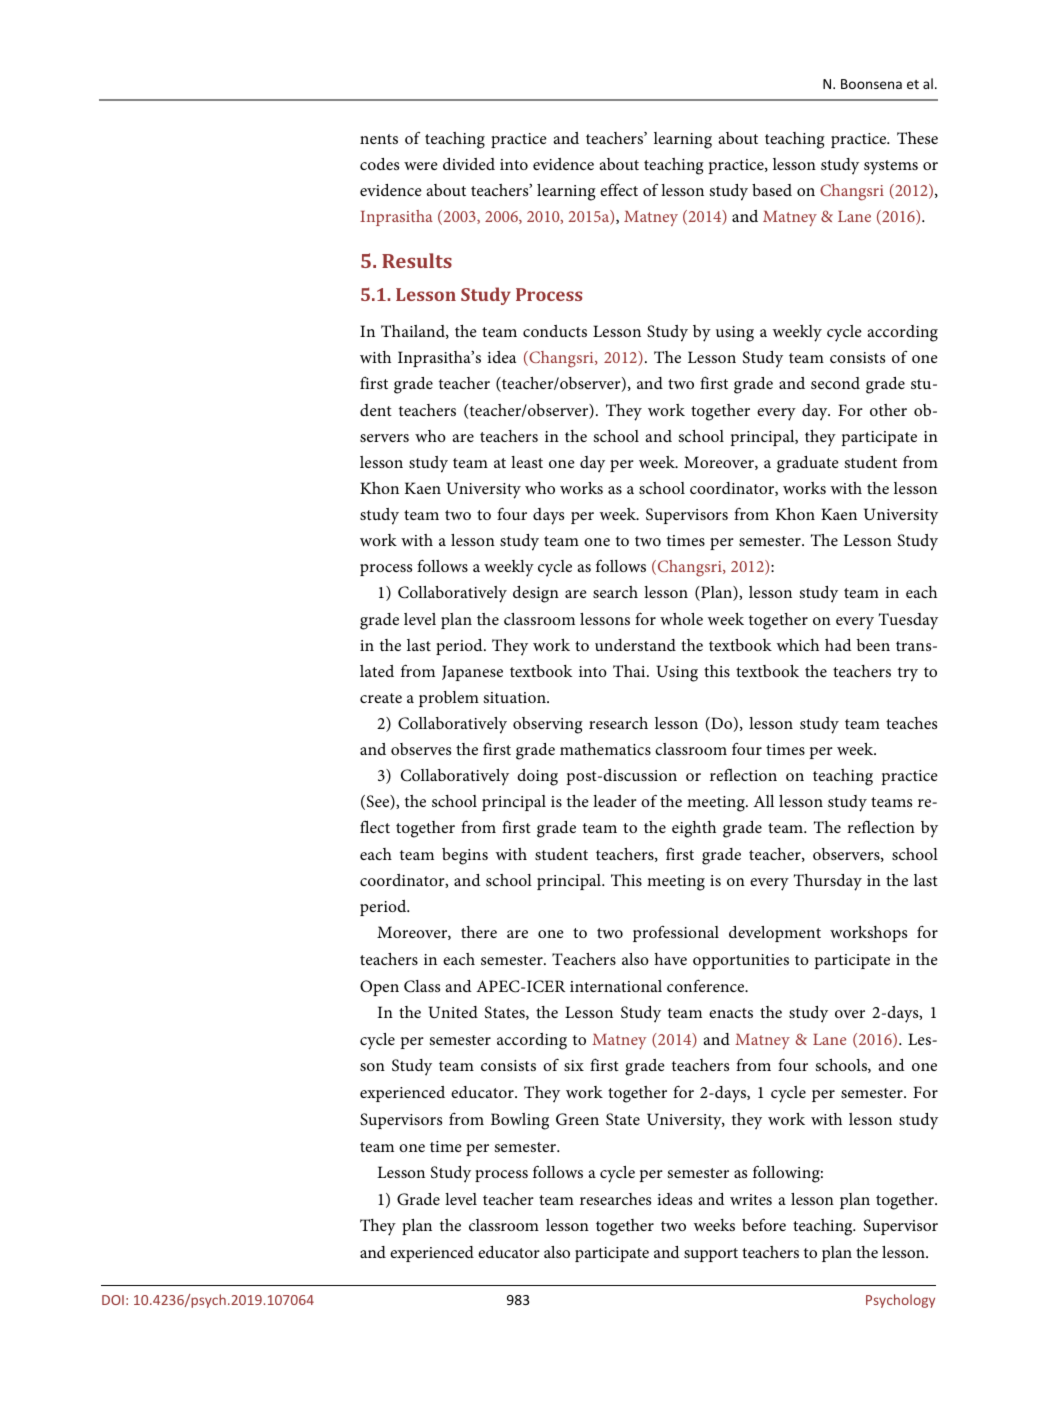 The image size is (1037, 1407). What do you see at coordinates (764, 1224) in the image?
I see `before` at bounding box center [764, 1224].
